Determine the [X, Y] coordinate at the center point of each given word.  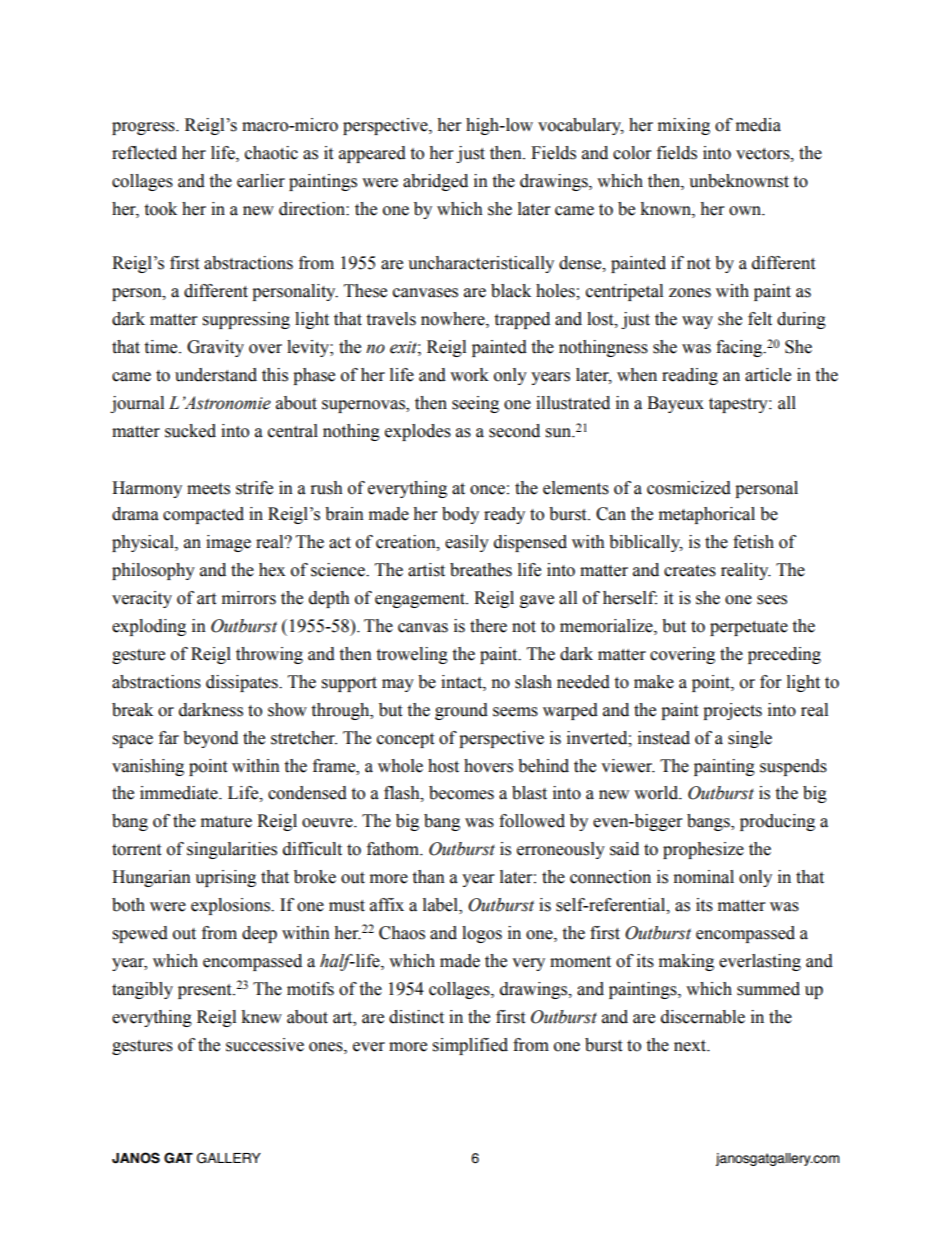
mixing [684, 126]
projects [732, 711]
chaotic [271, 153]
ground [461, 711]
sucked [190, 431]
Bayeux [675, 404]
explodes [418, 432]
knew [261, 1017]
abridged [435, 182]
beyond [210, 739]
